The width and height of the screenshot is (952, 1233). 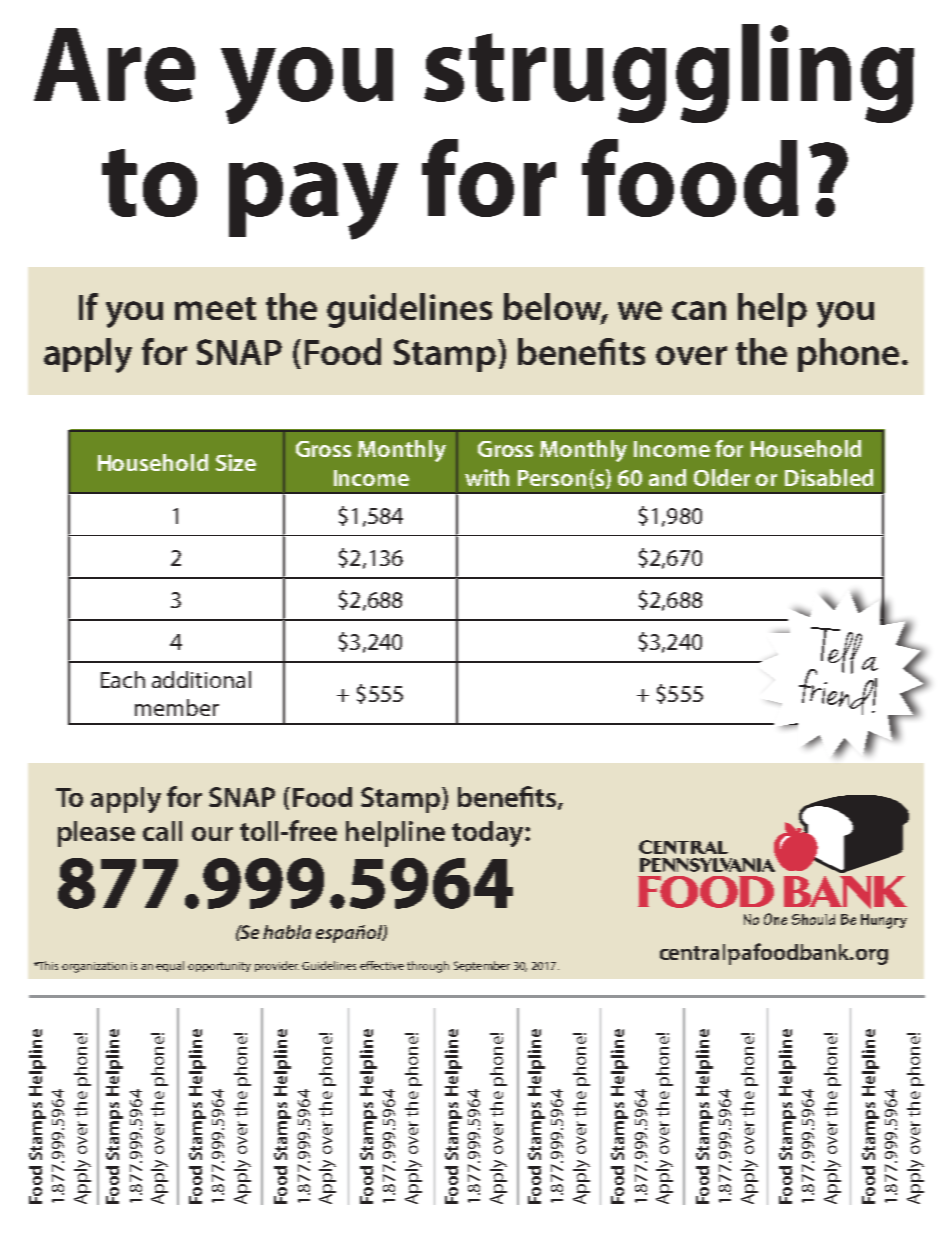 I want to click on Disabled, so click(x=829, y=477).
